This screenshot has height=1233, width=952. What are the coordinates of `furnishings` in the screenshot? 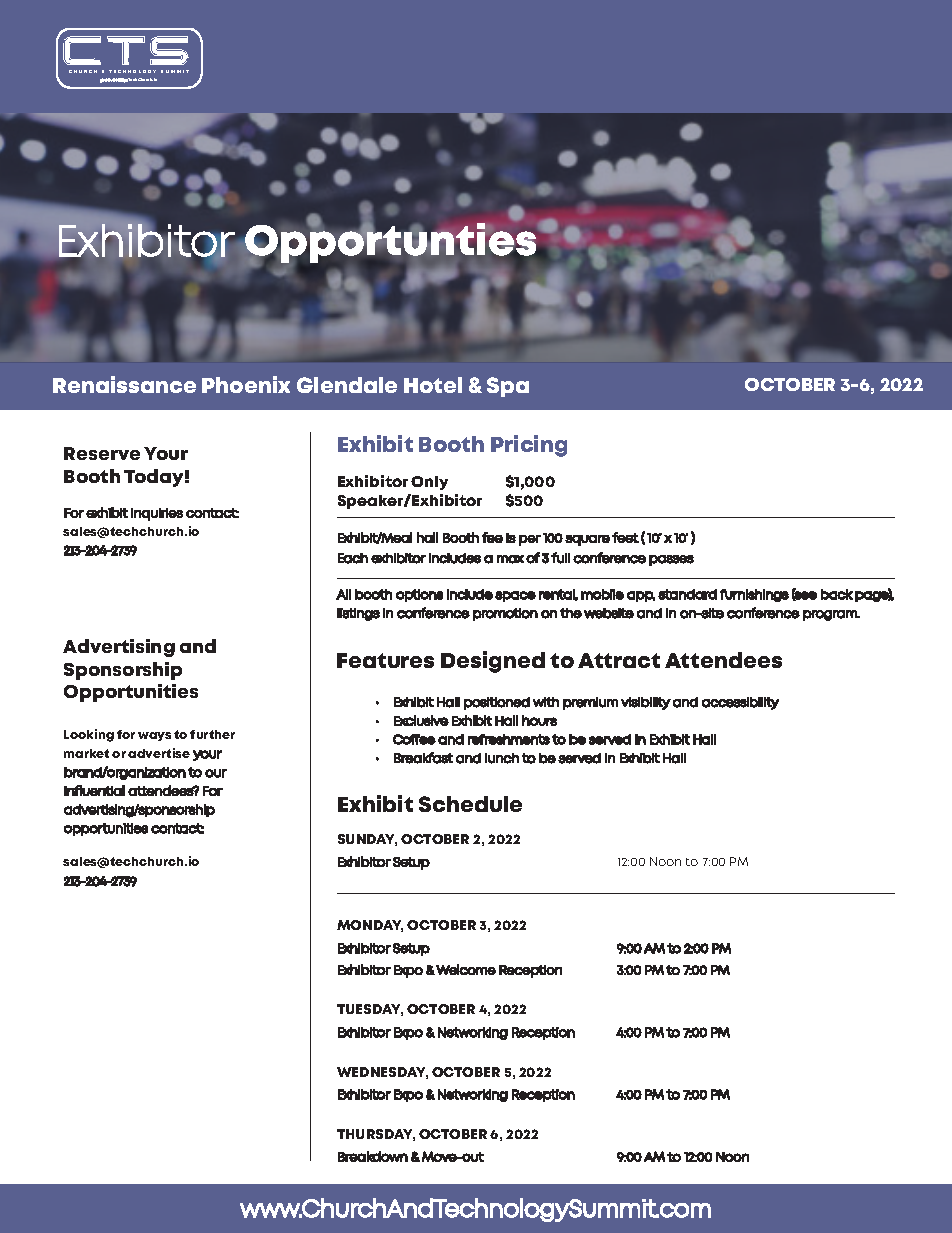 It's located at (754, 595).
